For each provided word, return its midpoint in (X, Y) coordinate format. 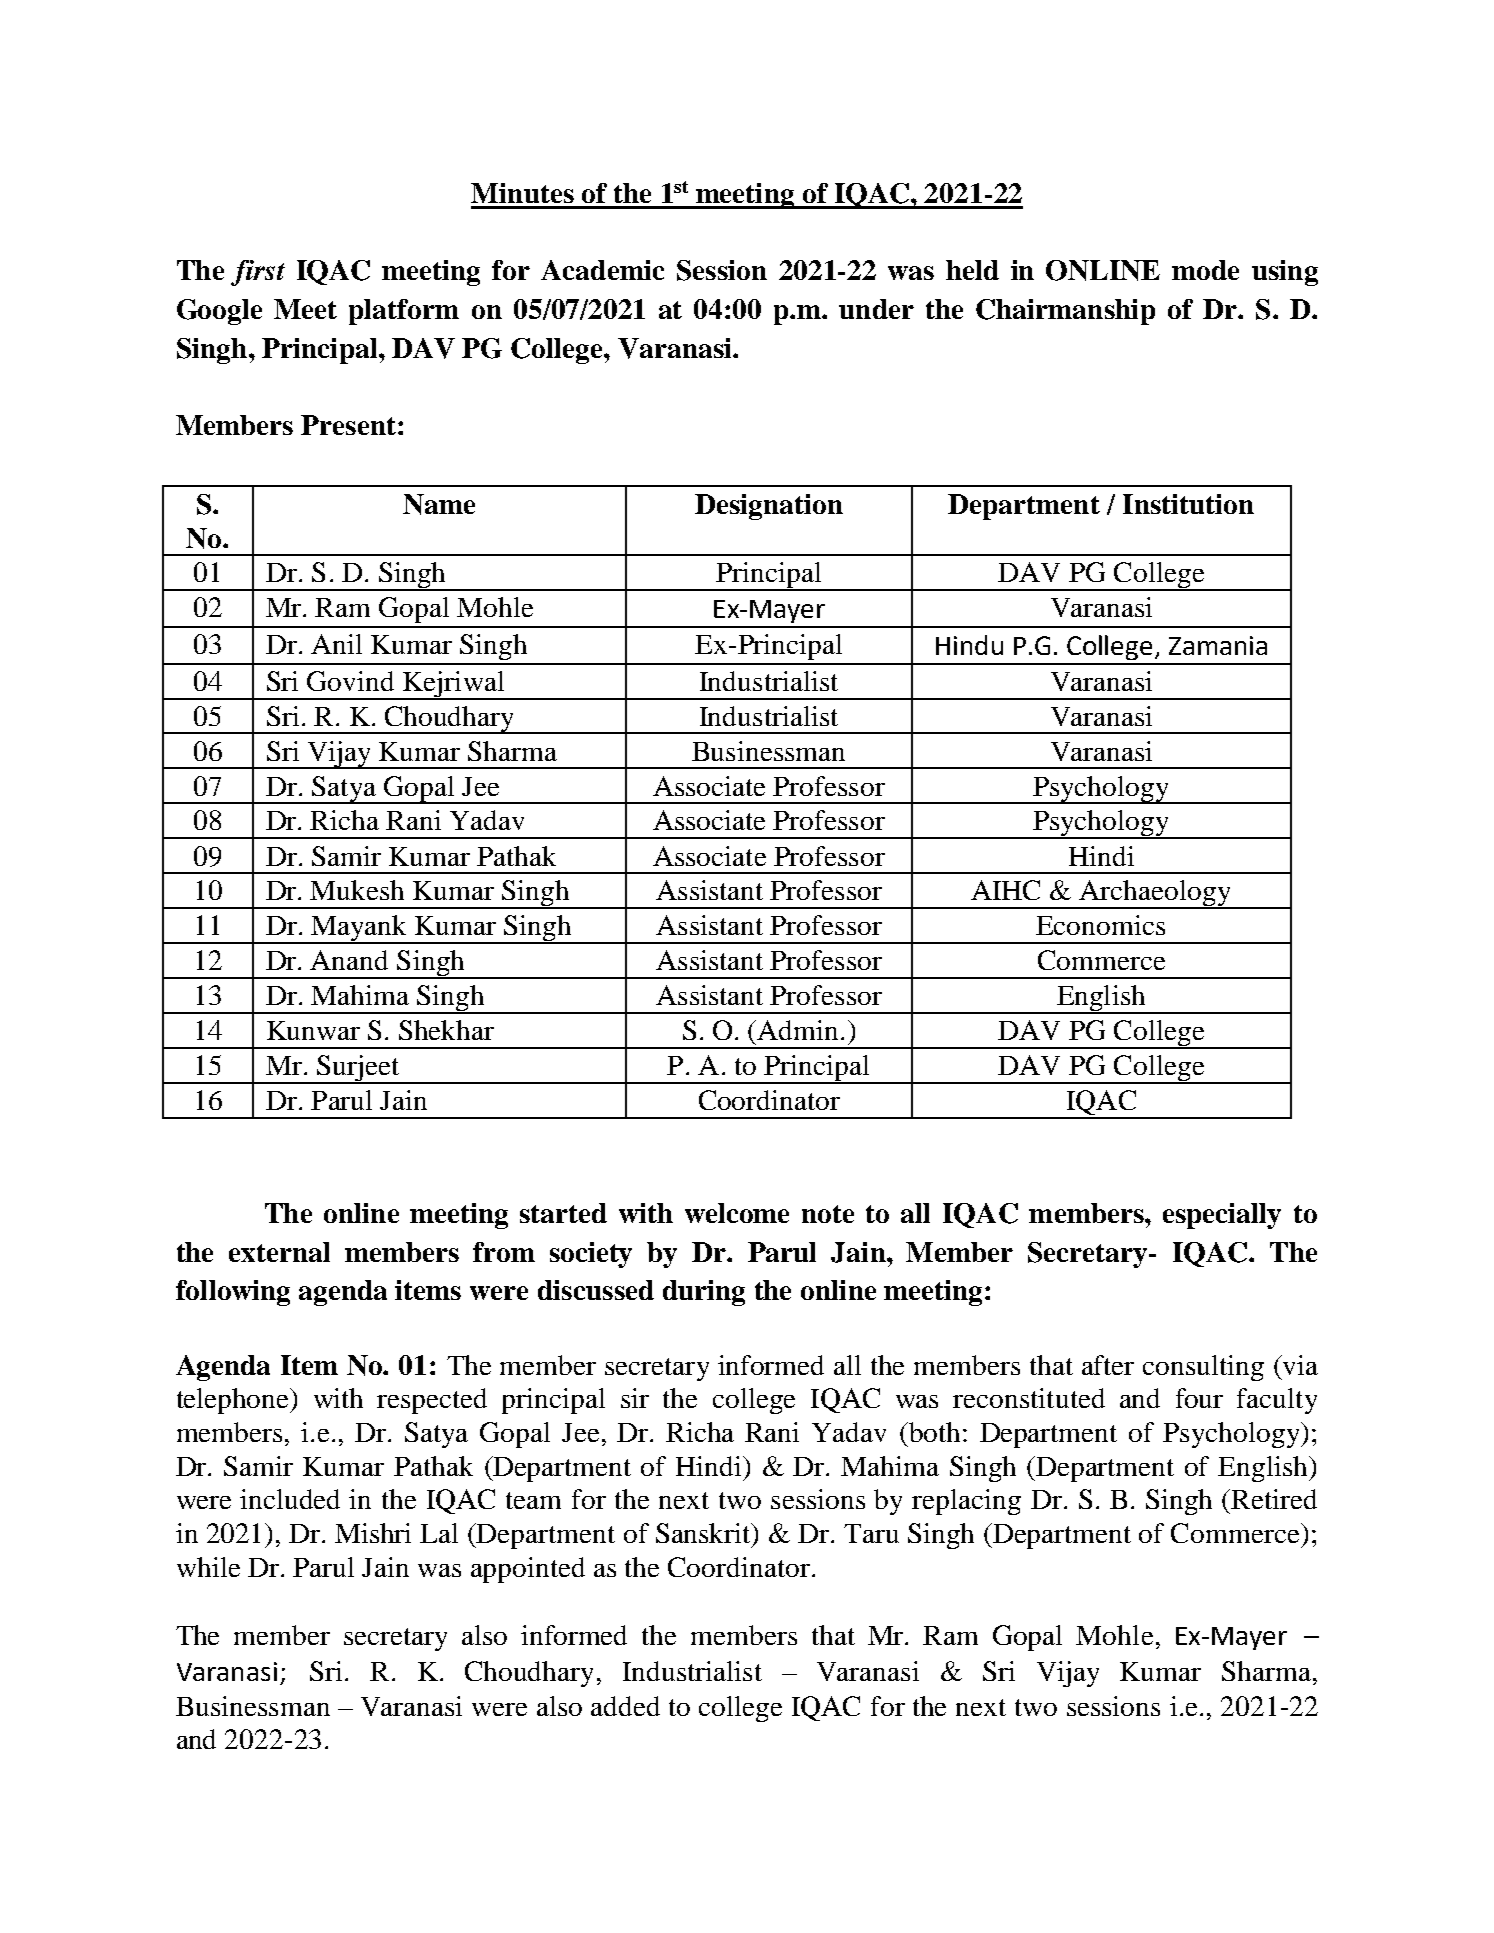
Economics (1100, 925)
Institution (1188, 504)
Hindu (969, 645)
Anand (349, 960)
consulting (1203, 1368)
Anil (336, 644)
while (208, 1567)
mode (1205, 270)
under (876, 309)
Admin (797, 1030)
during (704, 1293)
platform (404, 312)
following (233, 1293)
